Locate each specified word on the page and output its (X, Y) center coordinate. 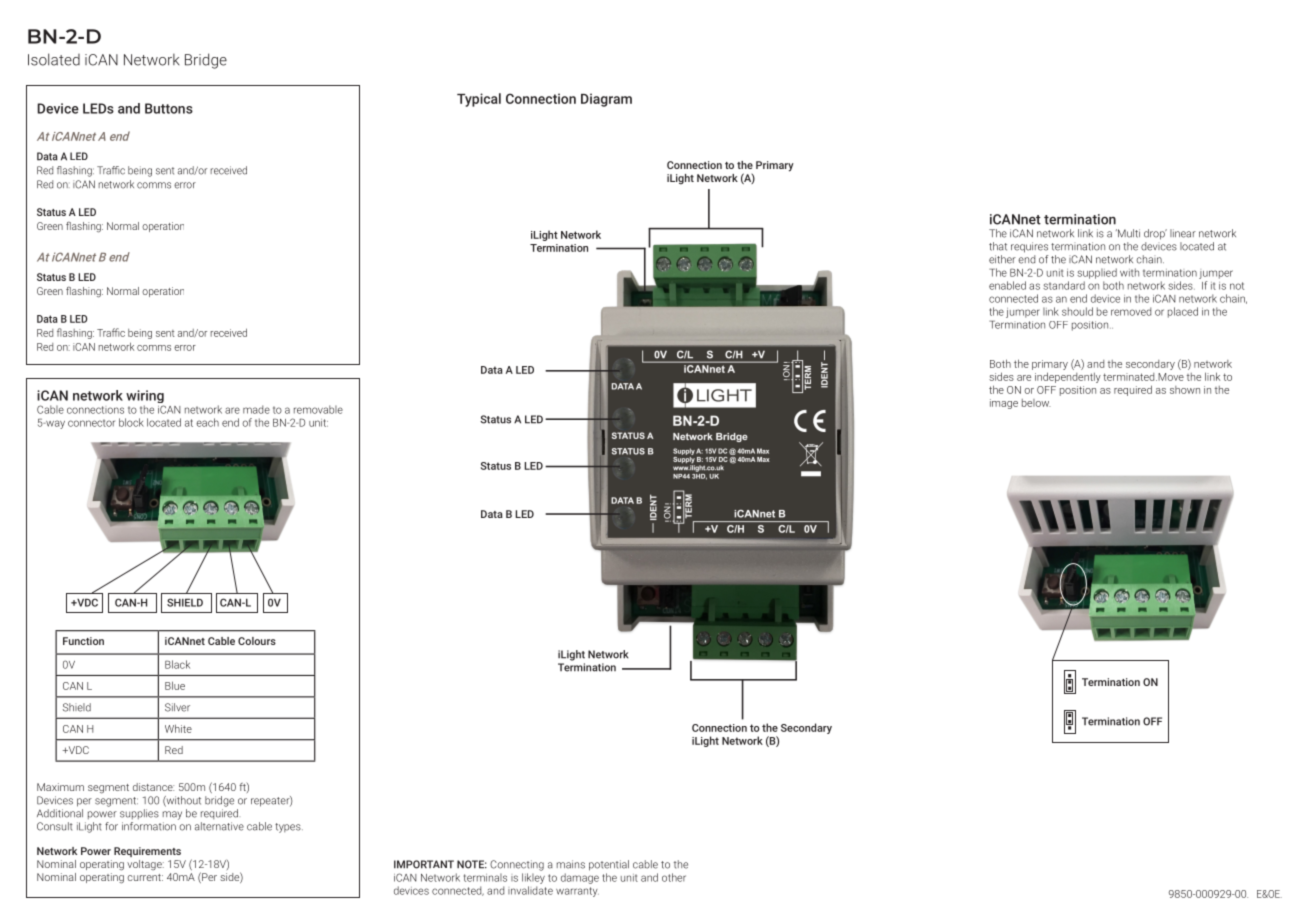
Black (177, 664)
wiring (145, 398)
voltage (145, 865)
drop (1155, 234)
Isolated (54, 59)
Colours (257, 641)
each (207, 422)
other (674, 877)
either (1002, 259)
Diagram (606, 100)
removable (318, 409)
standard (1064, 285)
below (1036, 403)
